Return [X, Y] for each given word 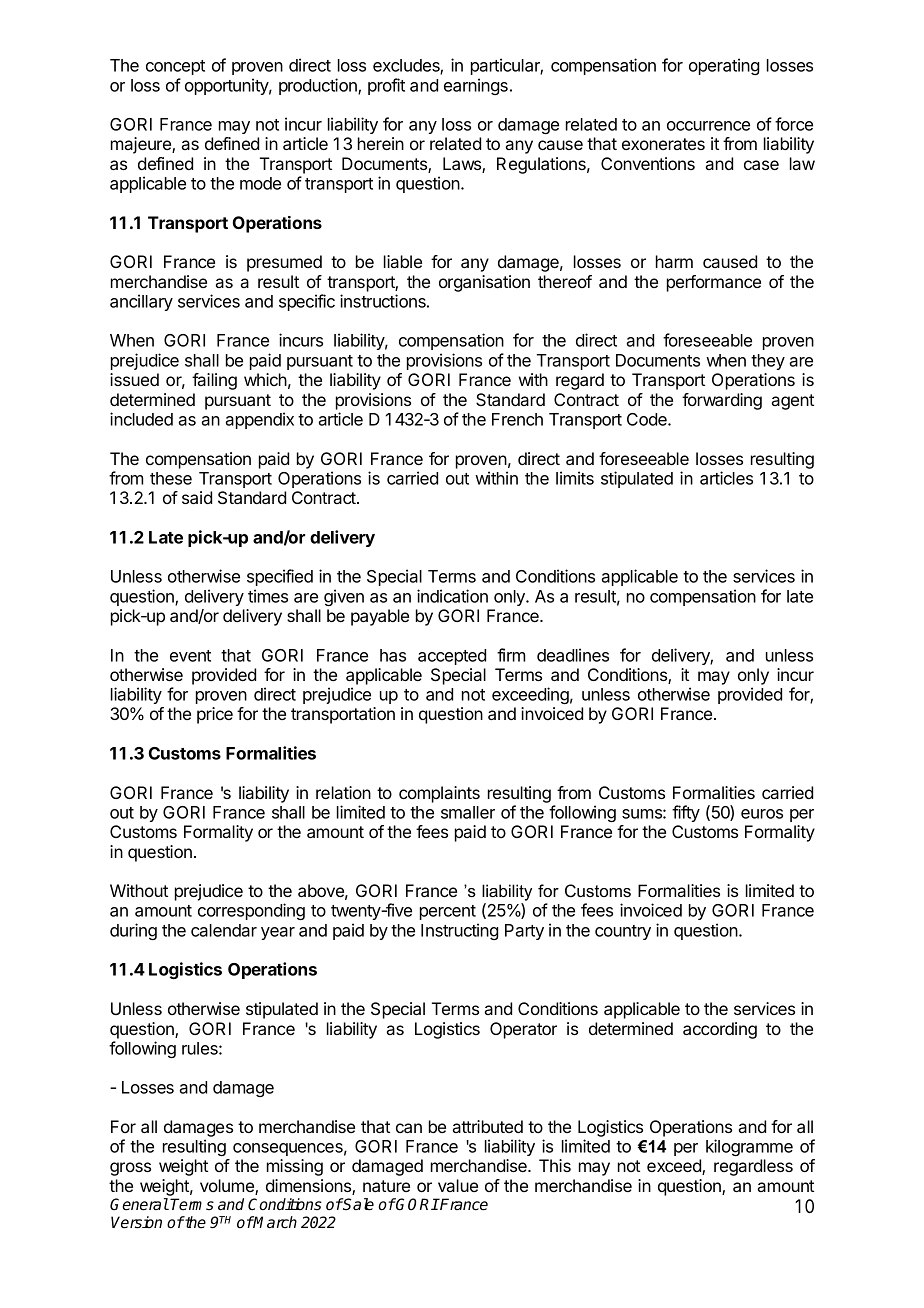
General [139, 1204]
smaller [468, 812]
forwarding [722, 401]
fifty [686, 813]
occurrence [708, 126]
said [197, 497]
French [517, 419]
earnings [476, 86]
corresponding [251, 911]
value [458, 1185]
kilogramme [749, 1147]
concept [175, 67]
